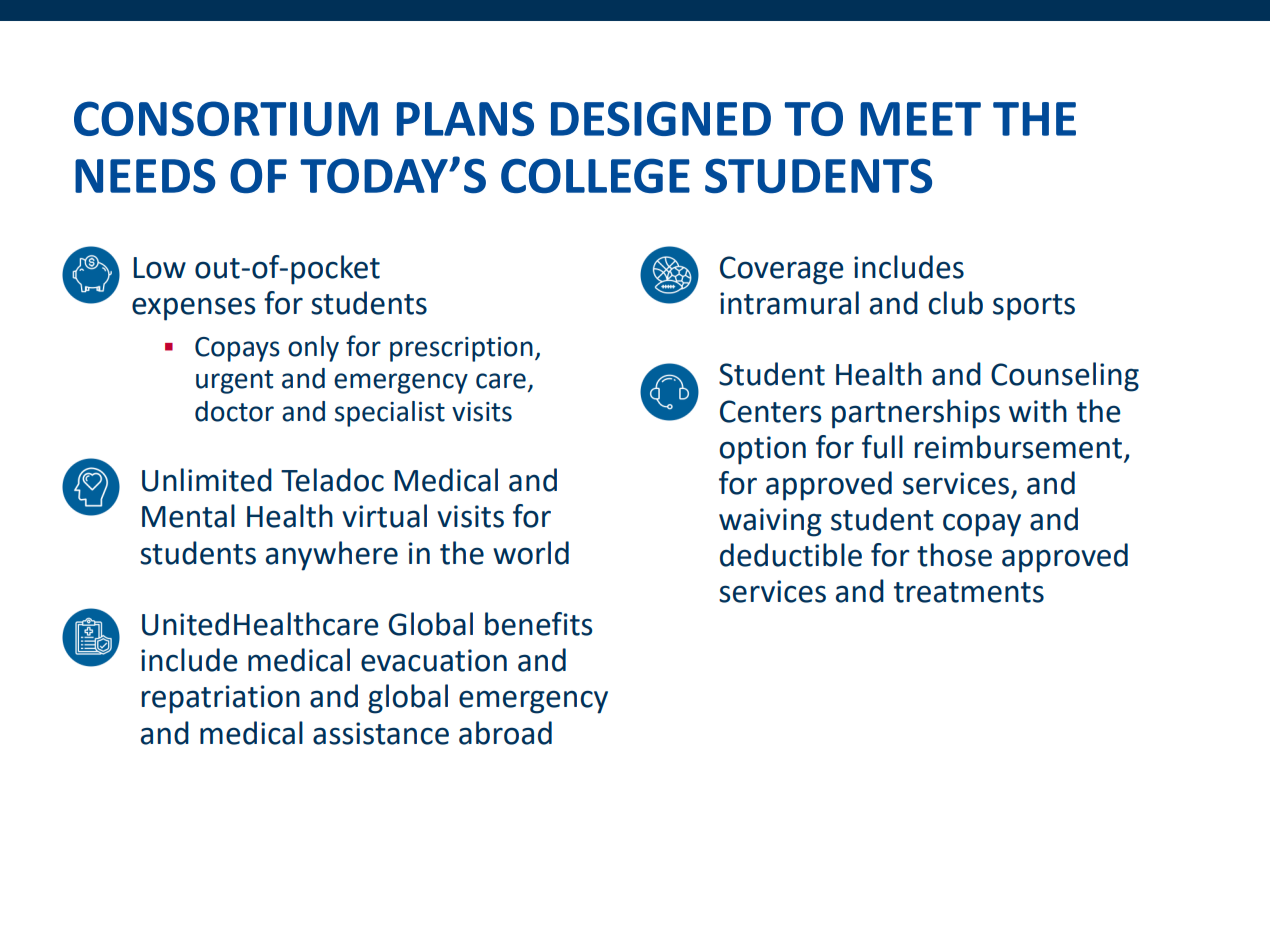 Image resolution: width=1270 pixels, height=952 pixels. What do you see at coordinates (531, 553) in the screenshot?
I see `world` at bounding box center [531, 553].
